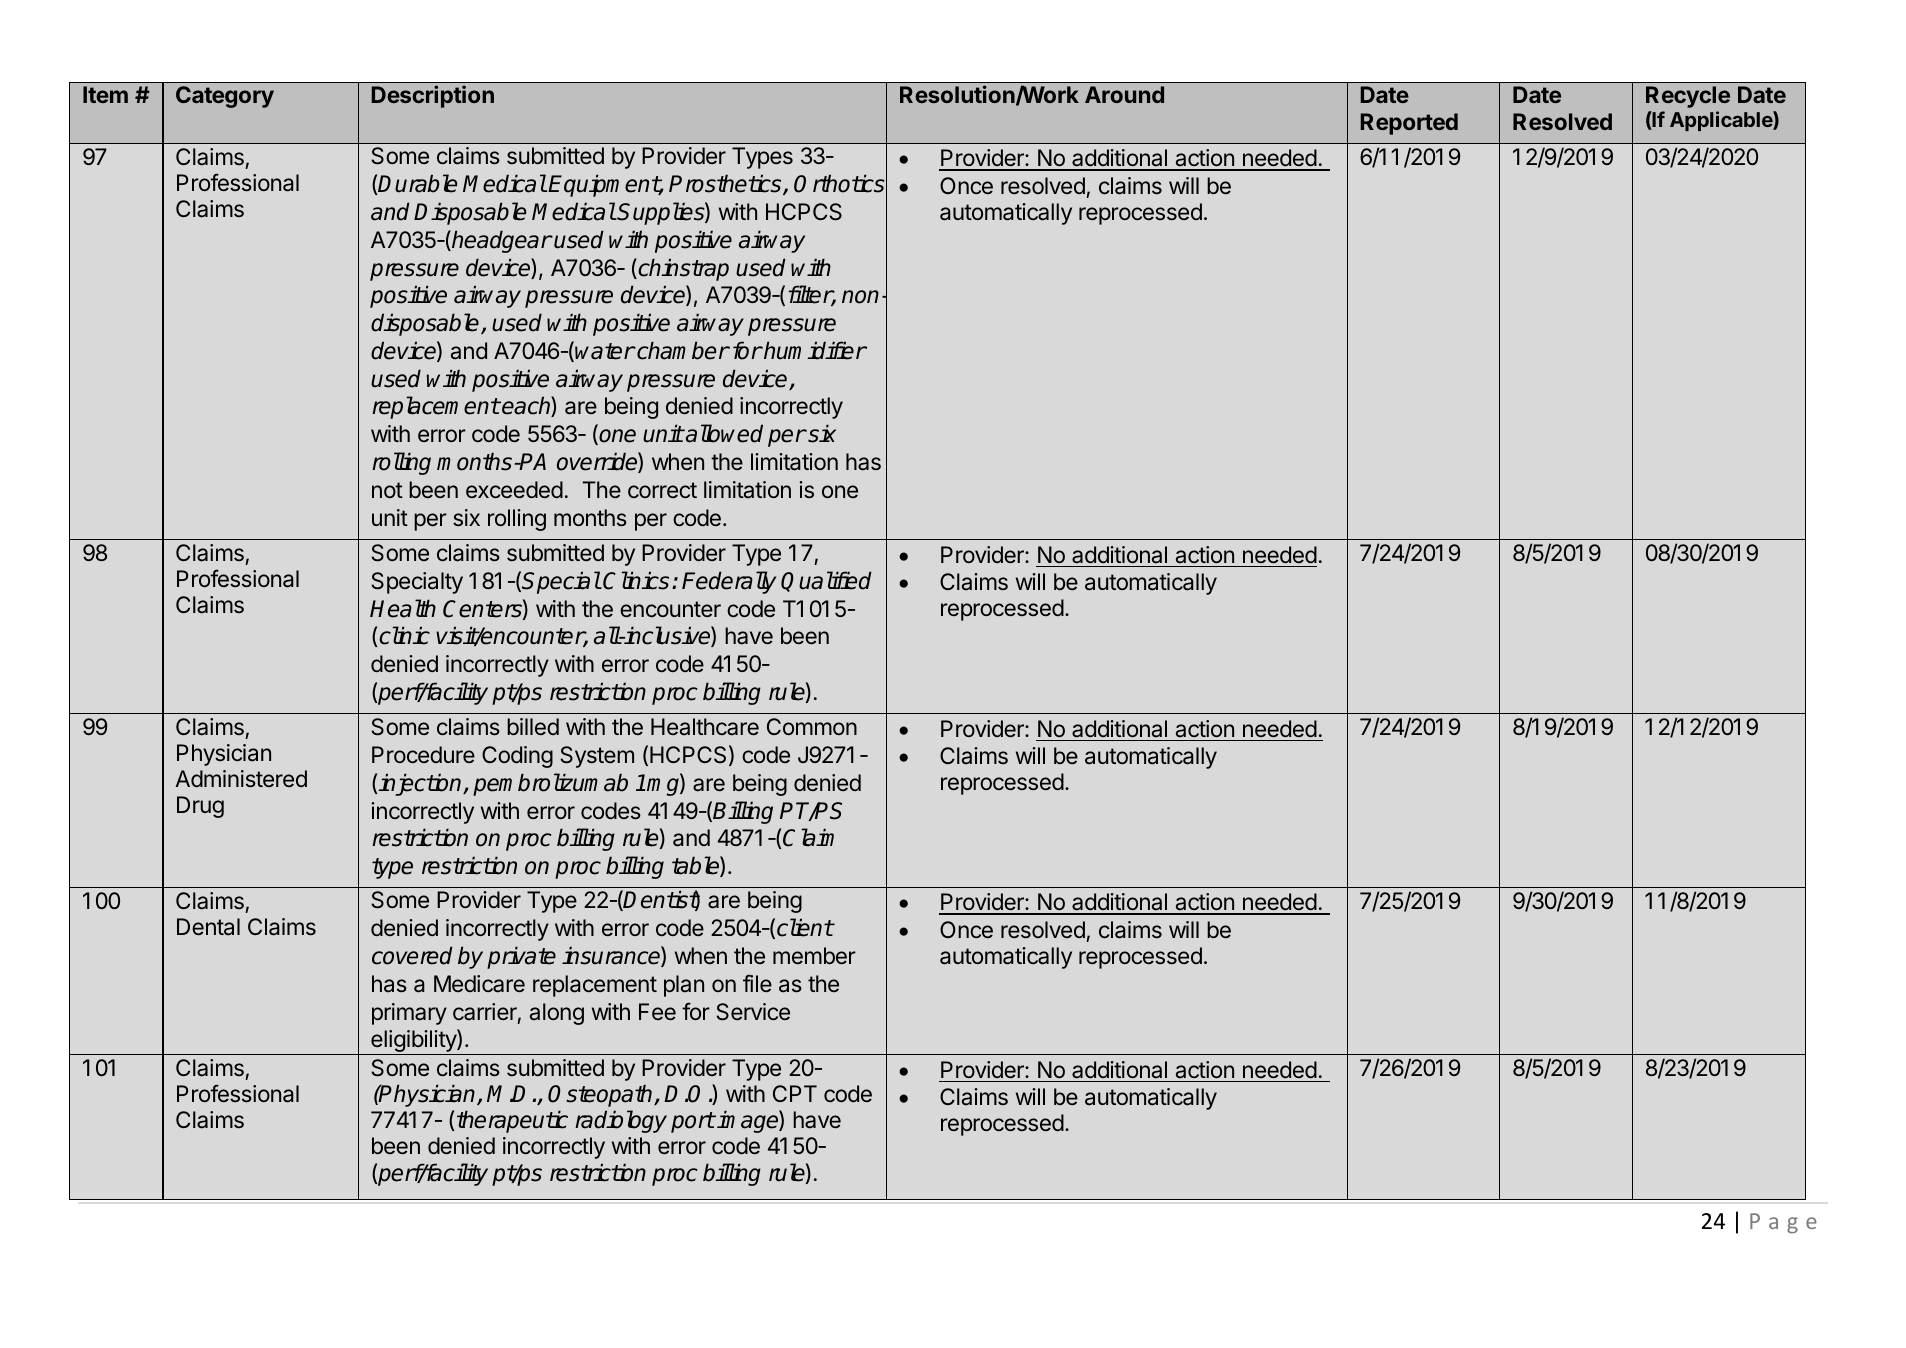 The image size is (1906, 1348). What do you see at coordinates (1688, 97) in the image?
I see `Recycle` at bounding box center [1688, 97].
